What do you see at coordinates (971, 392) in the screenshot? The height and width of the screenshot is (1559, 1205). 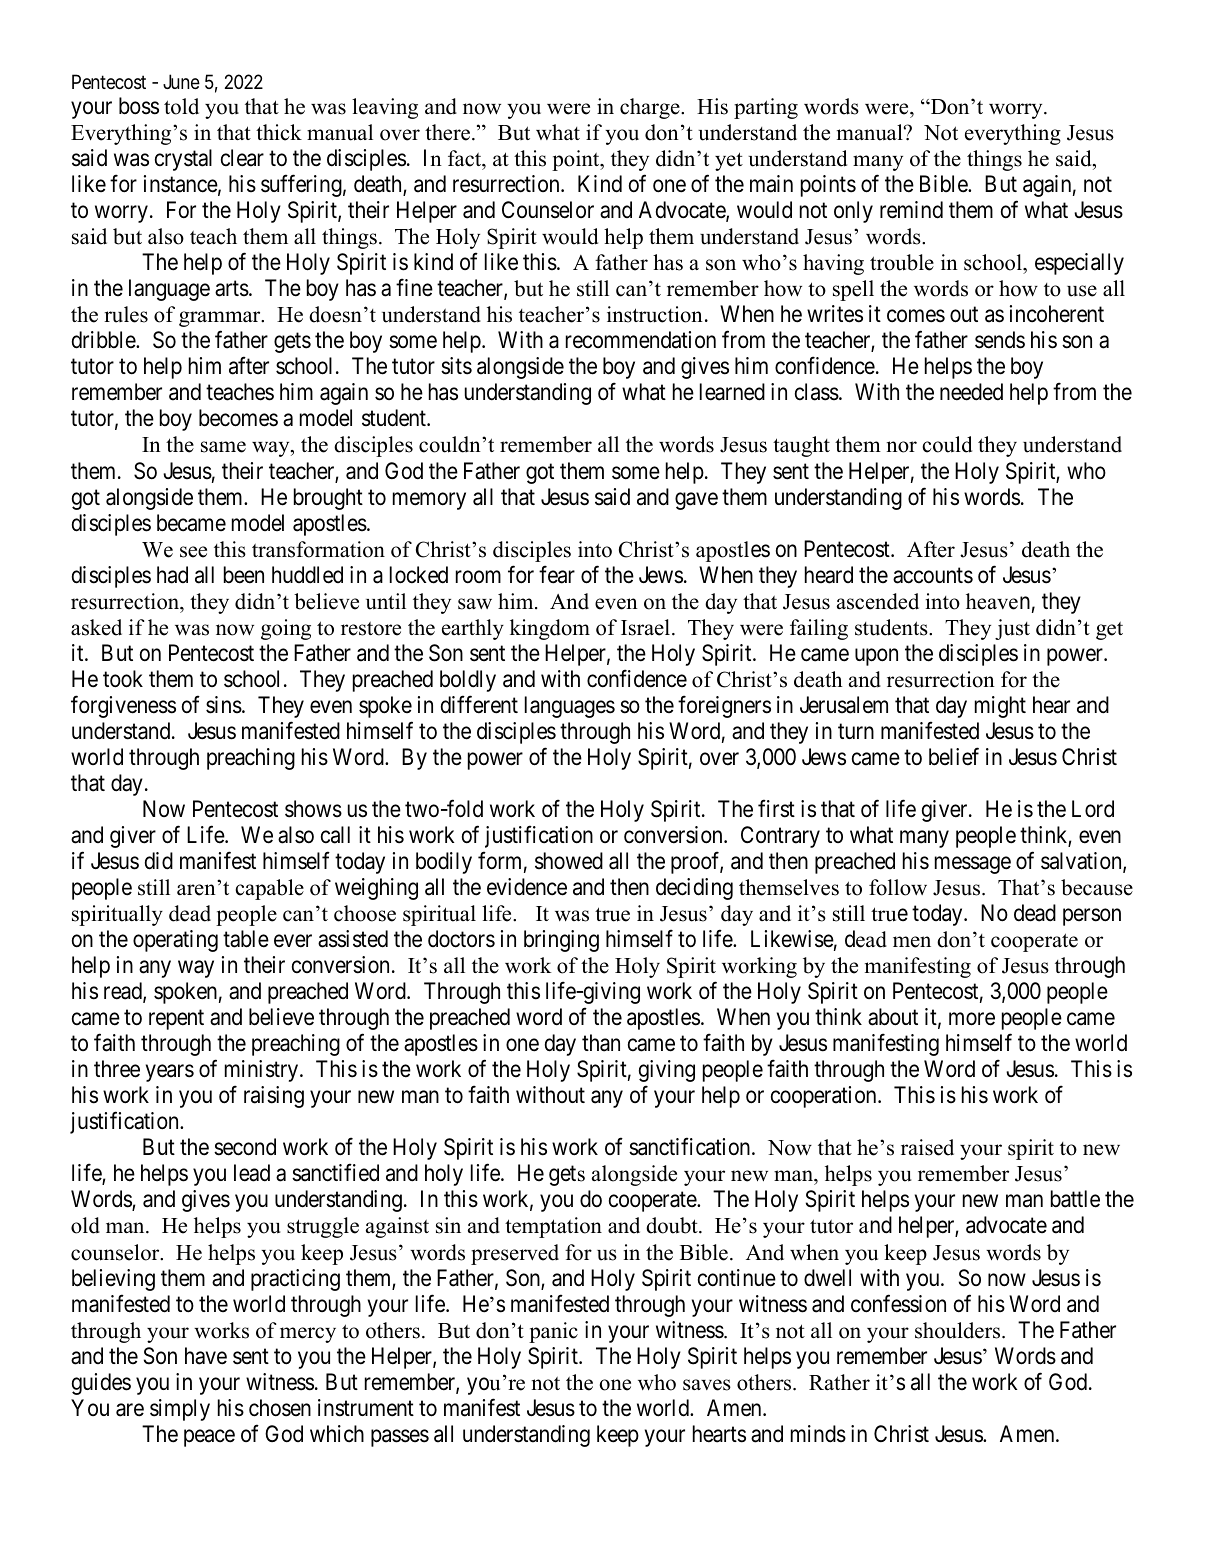 I see `needed` at bounding box center [971, 392].
